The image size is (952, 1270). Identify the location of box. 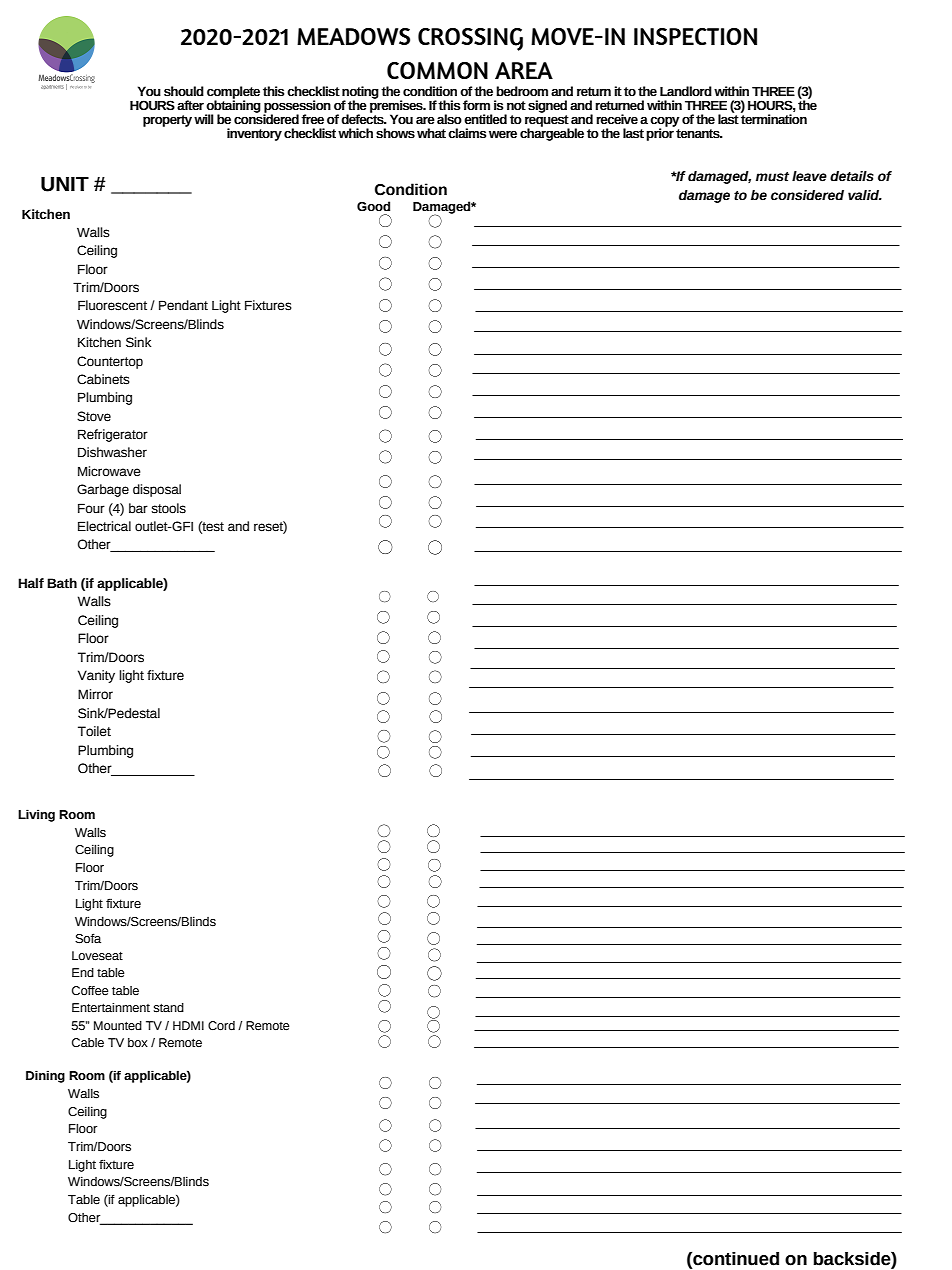
(138, 1042).
